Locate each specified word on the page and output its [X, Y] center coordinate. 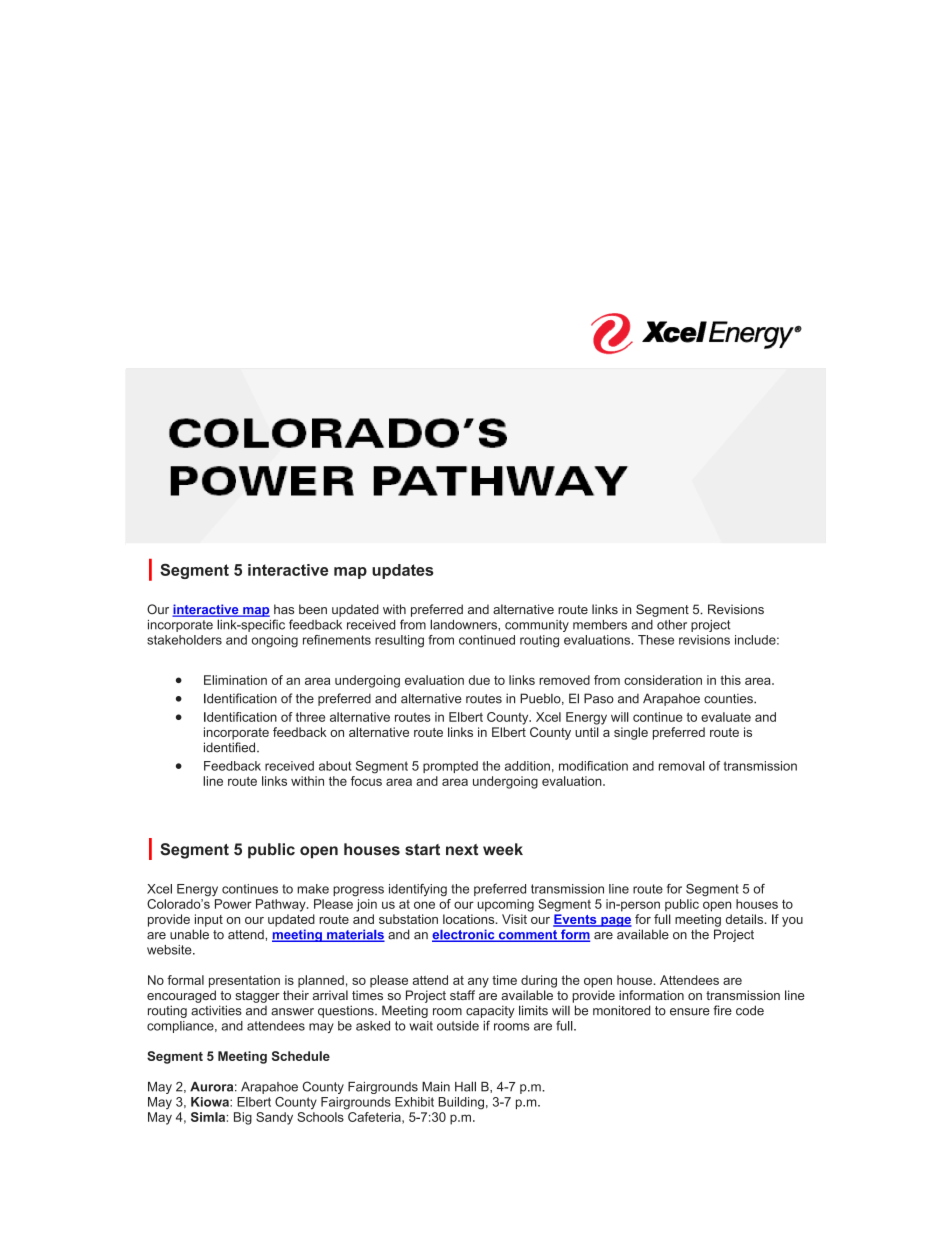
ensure [690, 1012]
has [284, 609]
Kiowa [211, 1102]
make [313, 889]
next [462, 850]
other [672, 625]
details [746, 919]
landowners [464, 624]
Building [461, 1103]
